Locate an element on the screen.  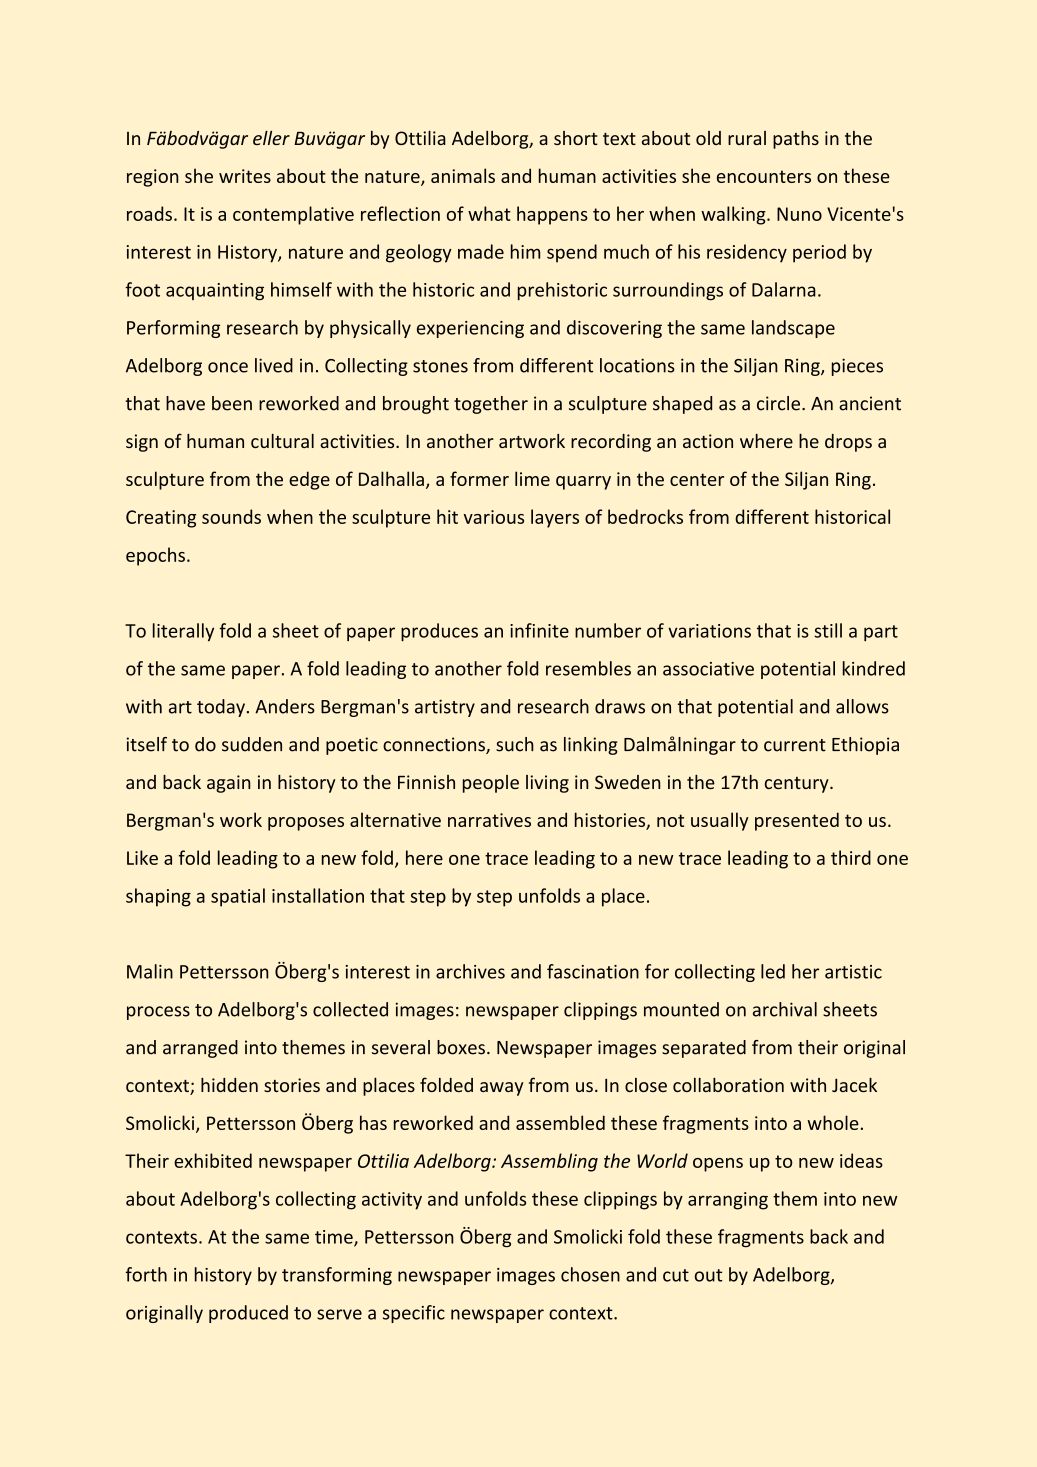
encounters is located at coordinates (764, 176).
